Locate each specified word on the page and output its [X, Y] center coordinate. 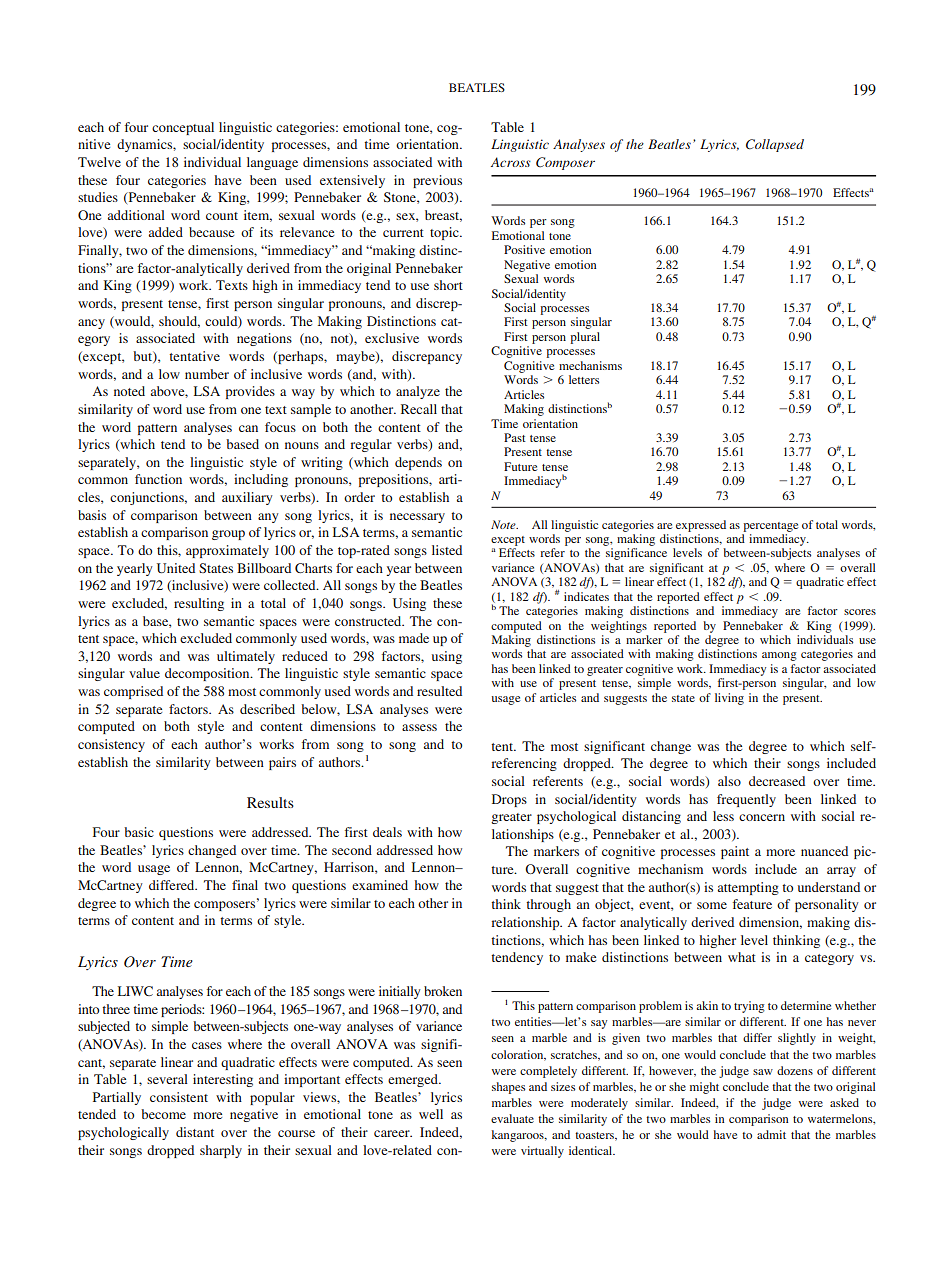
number [207, 374]
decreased [777, 781]
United [176, 568]
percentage [770, 527]
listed [447, 550]
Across [511, 162]
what [742, 957]
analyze [418, 392]
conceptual [183, 128]
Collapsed [775, 145]
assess [419, 727]
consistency [111, 745]
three [116, 1009]
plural [585, 338]
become [163, 1114]
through [548, 905]
